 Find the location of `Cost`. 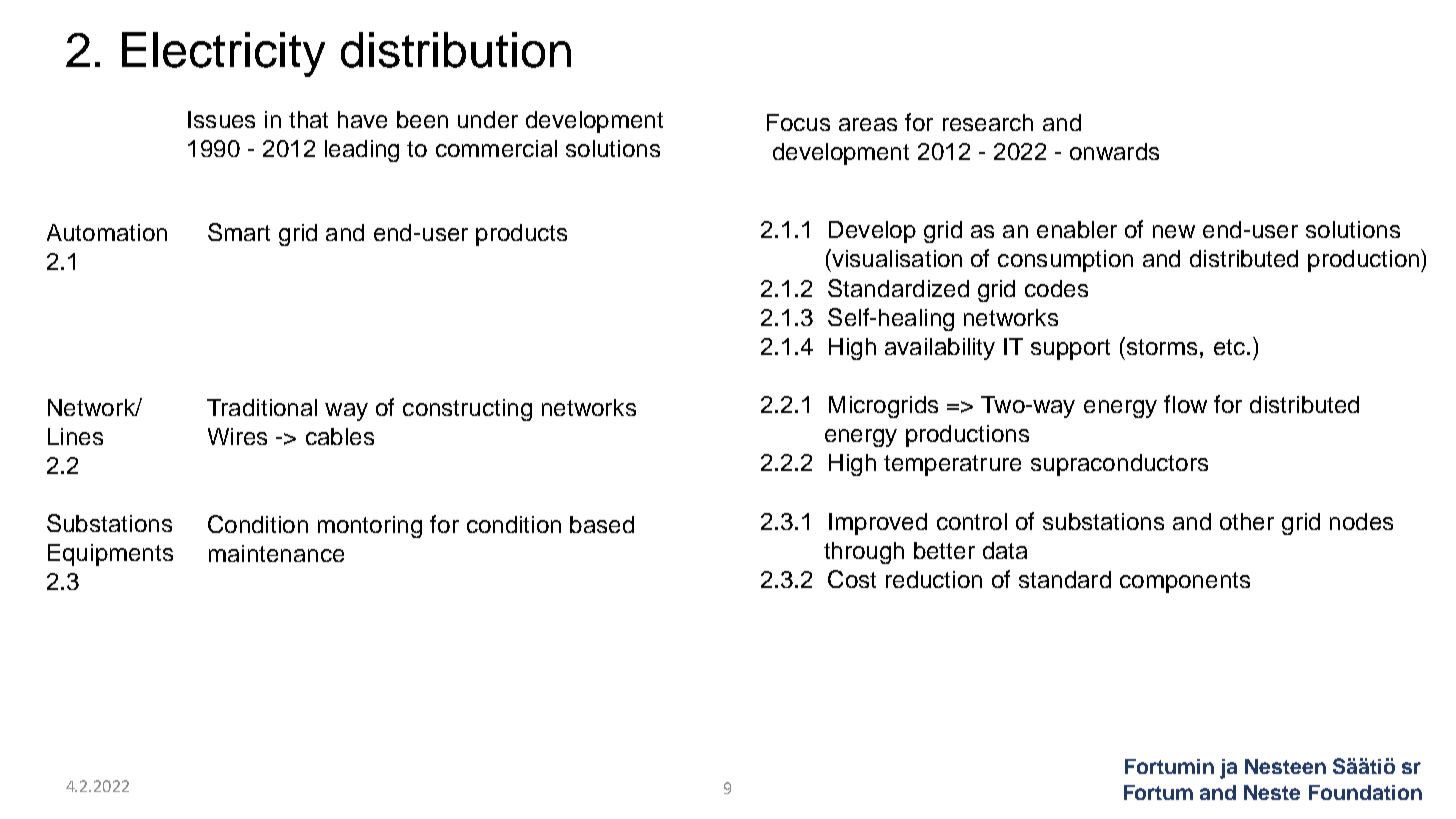

Cost is located at coordinates (852, 579).
